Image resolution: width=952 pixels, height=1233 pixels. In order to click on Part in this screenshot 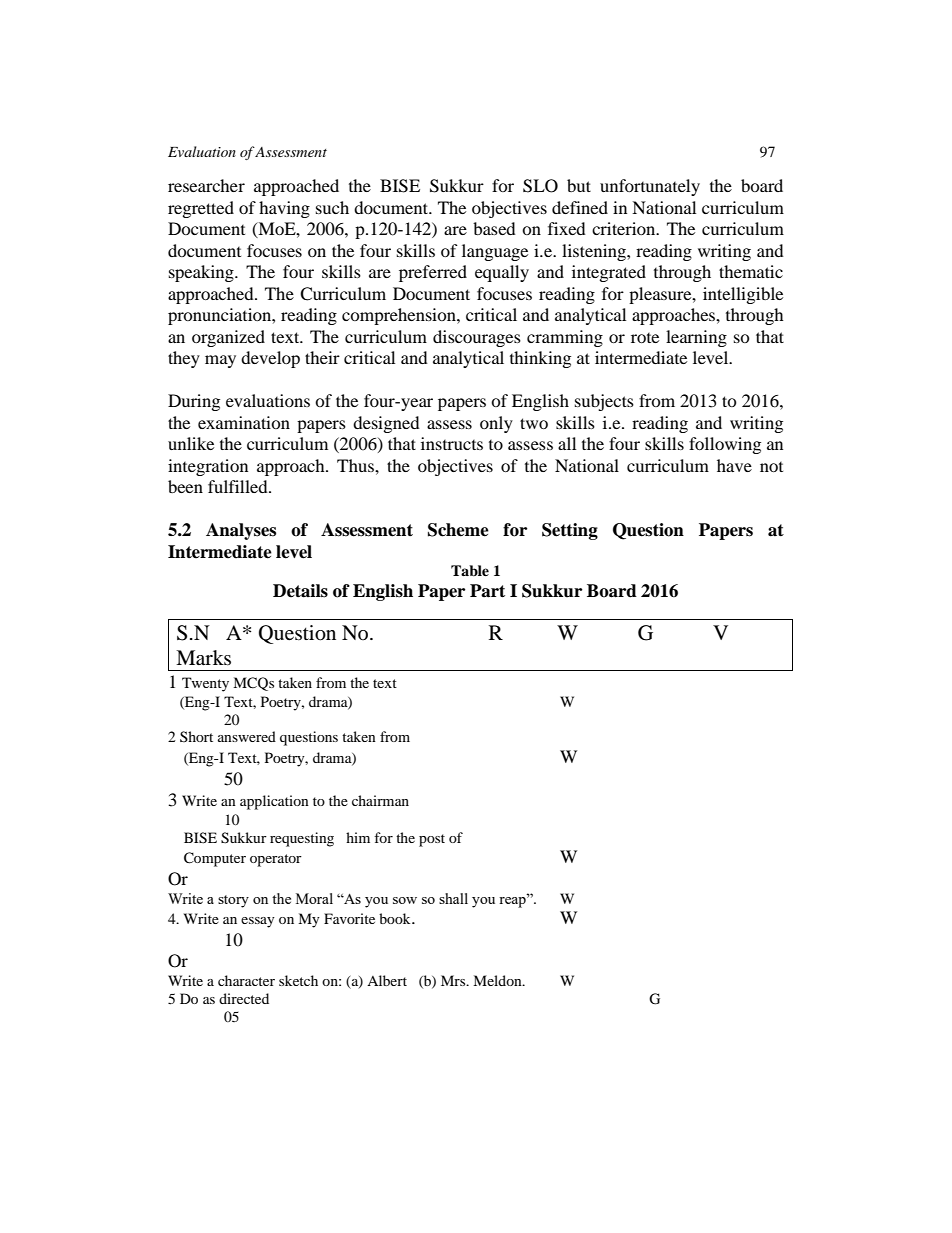, I will do `click(487, 591)`.
